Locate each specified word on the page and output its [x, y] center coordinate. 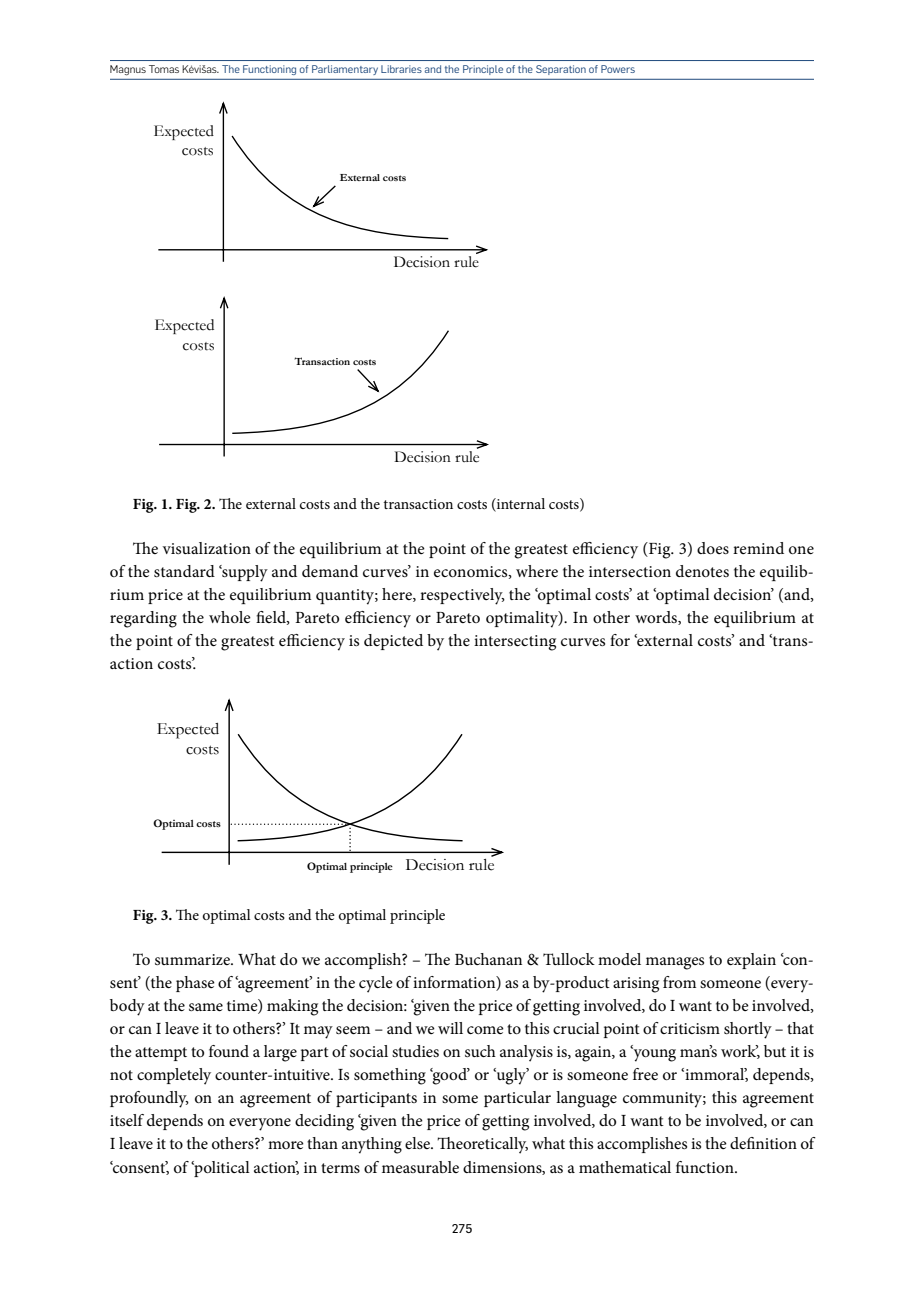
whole [230, 617]
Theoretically [482, 1145]
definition [763, 1143]
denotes [702, 571]
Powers [618, 69]
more [286, 1145]
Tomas [164, 69]
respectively [462, 596]
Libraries [401, 69]
